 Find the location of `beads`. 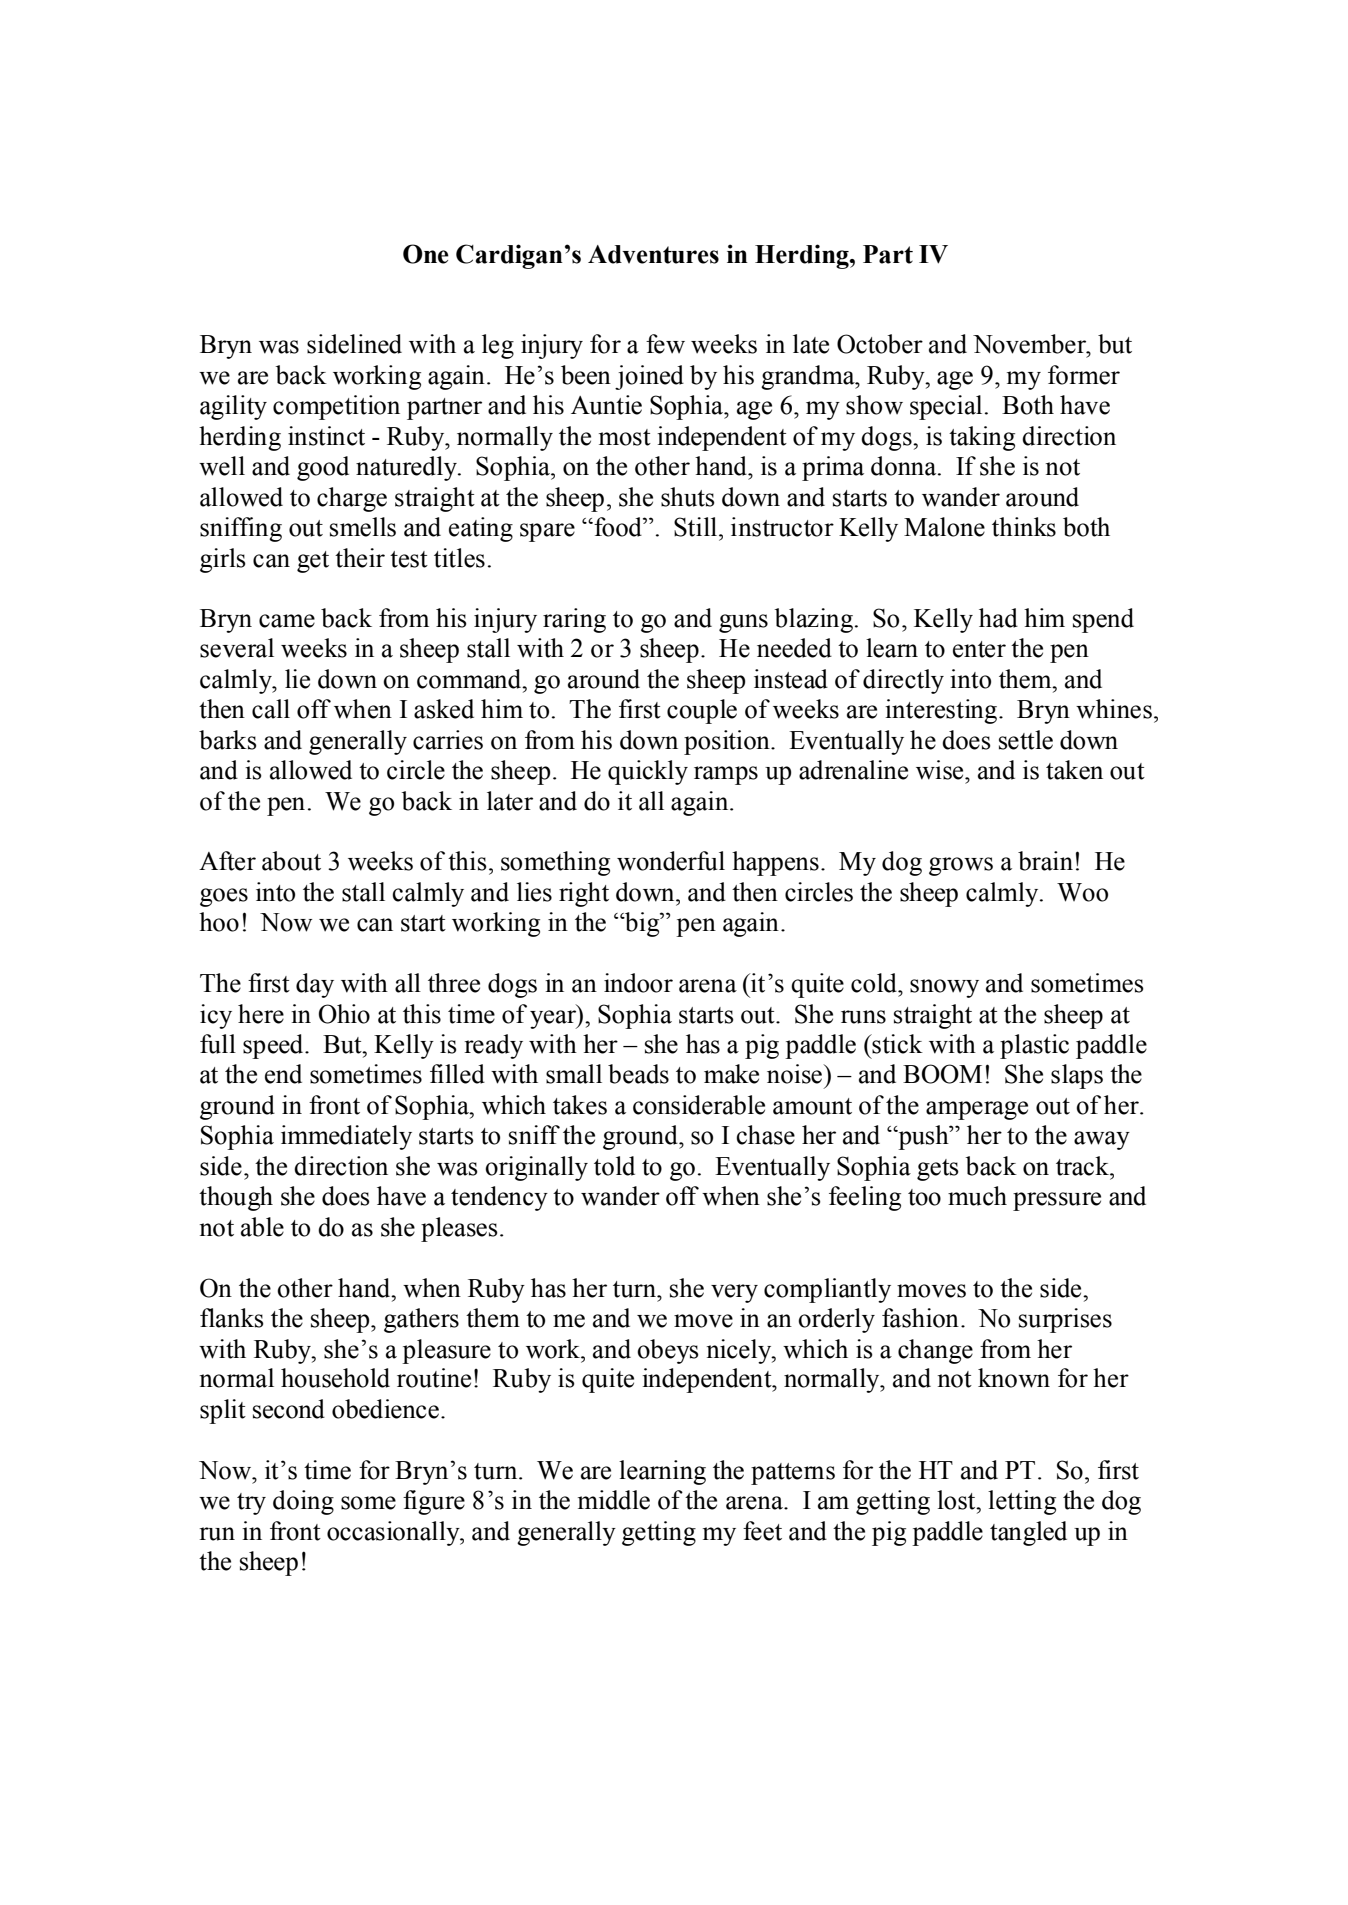

beads is located at coordinates (638, 1074).
